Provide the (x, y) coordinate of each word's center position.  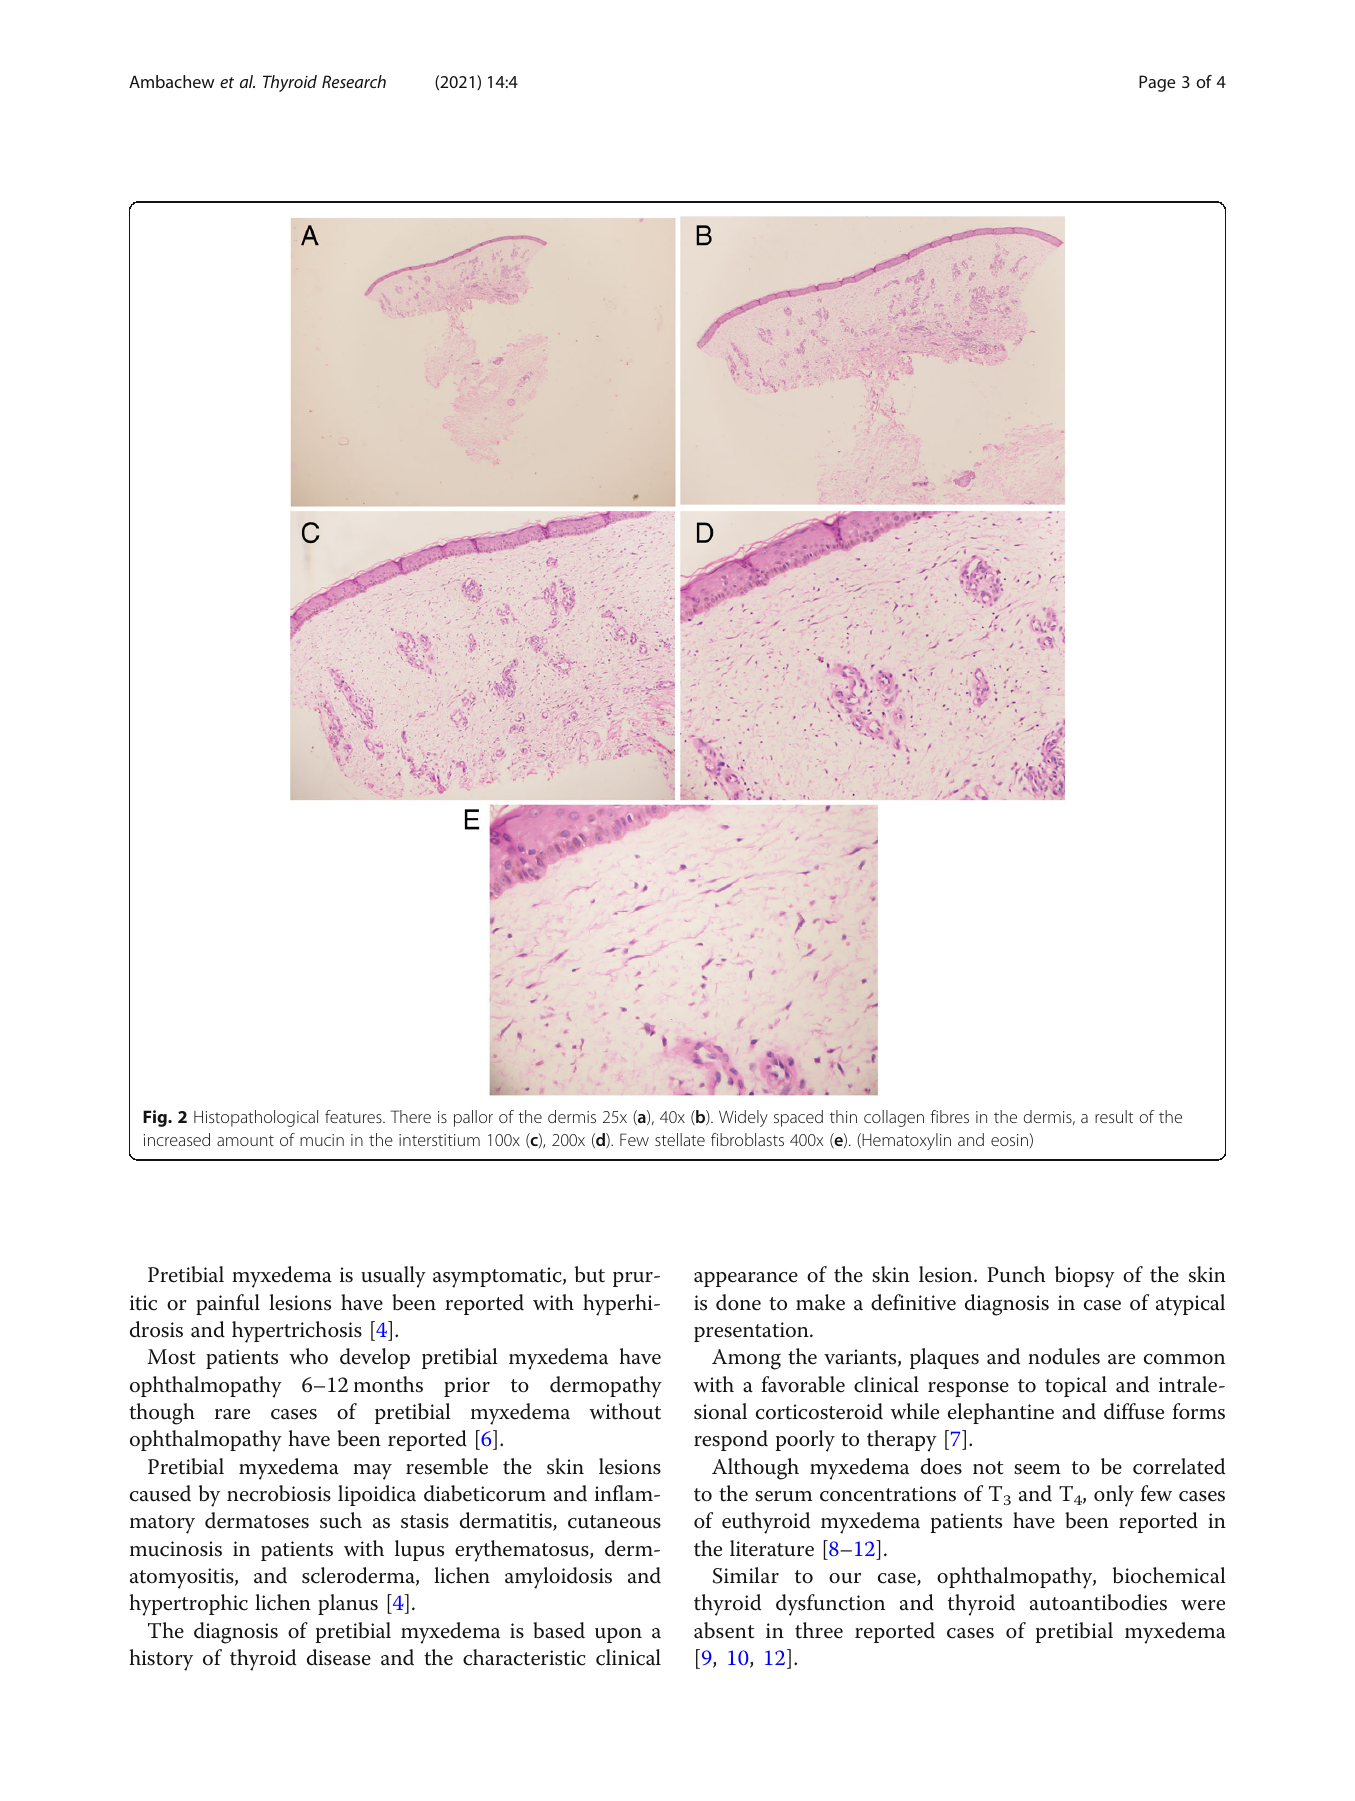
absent (724, 1630)
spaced (798, 1118)
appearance (746, 1279)
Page (1157, 83)
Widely (743, 1118)
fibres (950, 1116)
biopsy (1085, 1277)
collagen (894, 1118)
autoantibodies (1098, 1602)
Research (354, 81)
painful (228, 1304)
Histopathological (256, 1118)
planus (348, 1604)
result (1114, 1116)
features (354, 1116)
